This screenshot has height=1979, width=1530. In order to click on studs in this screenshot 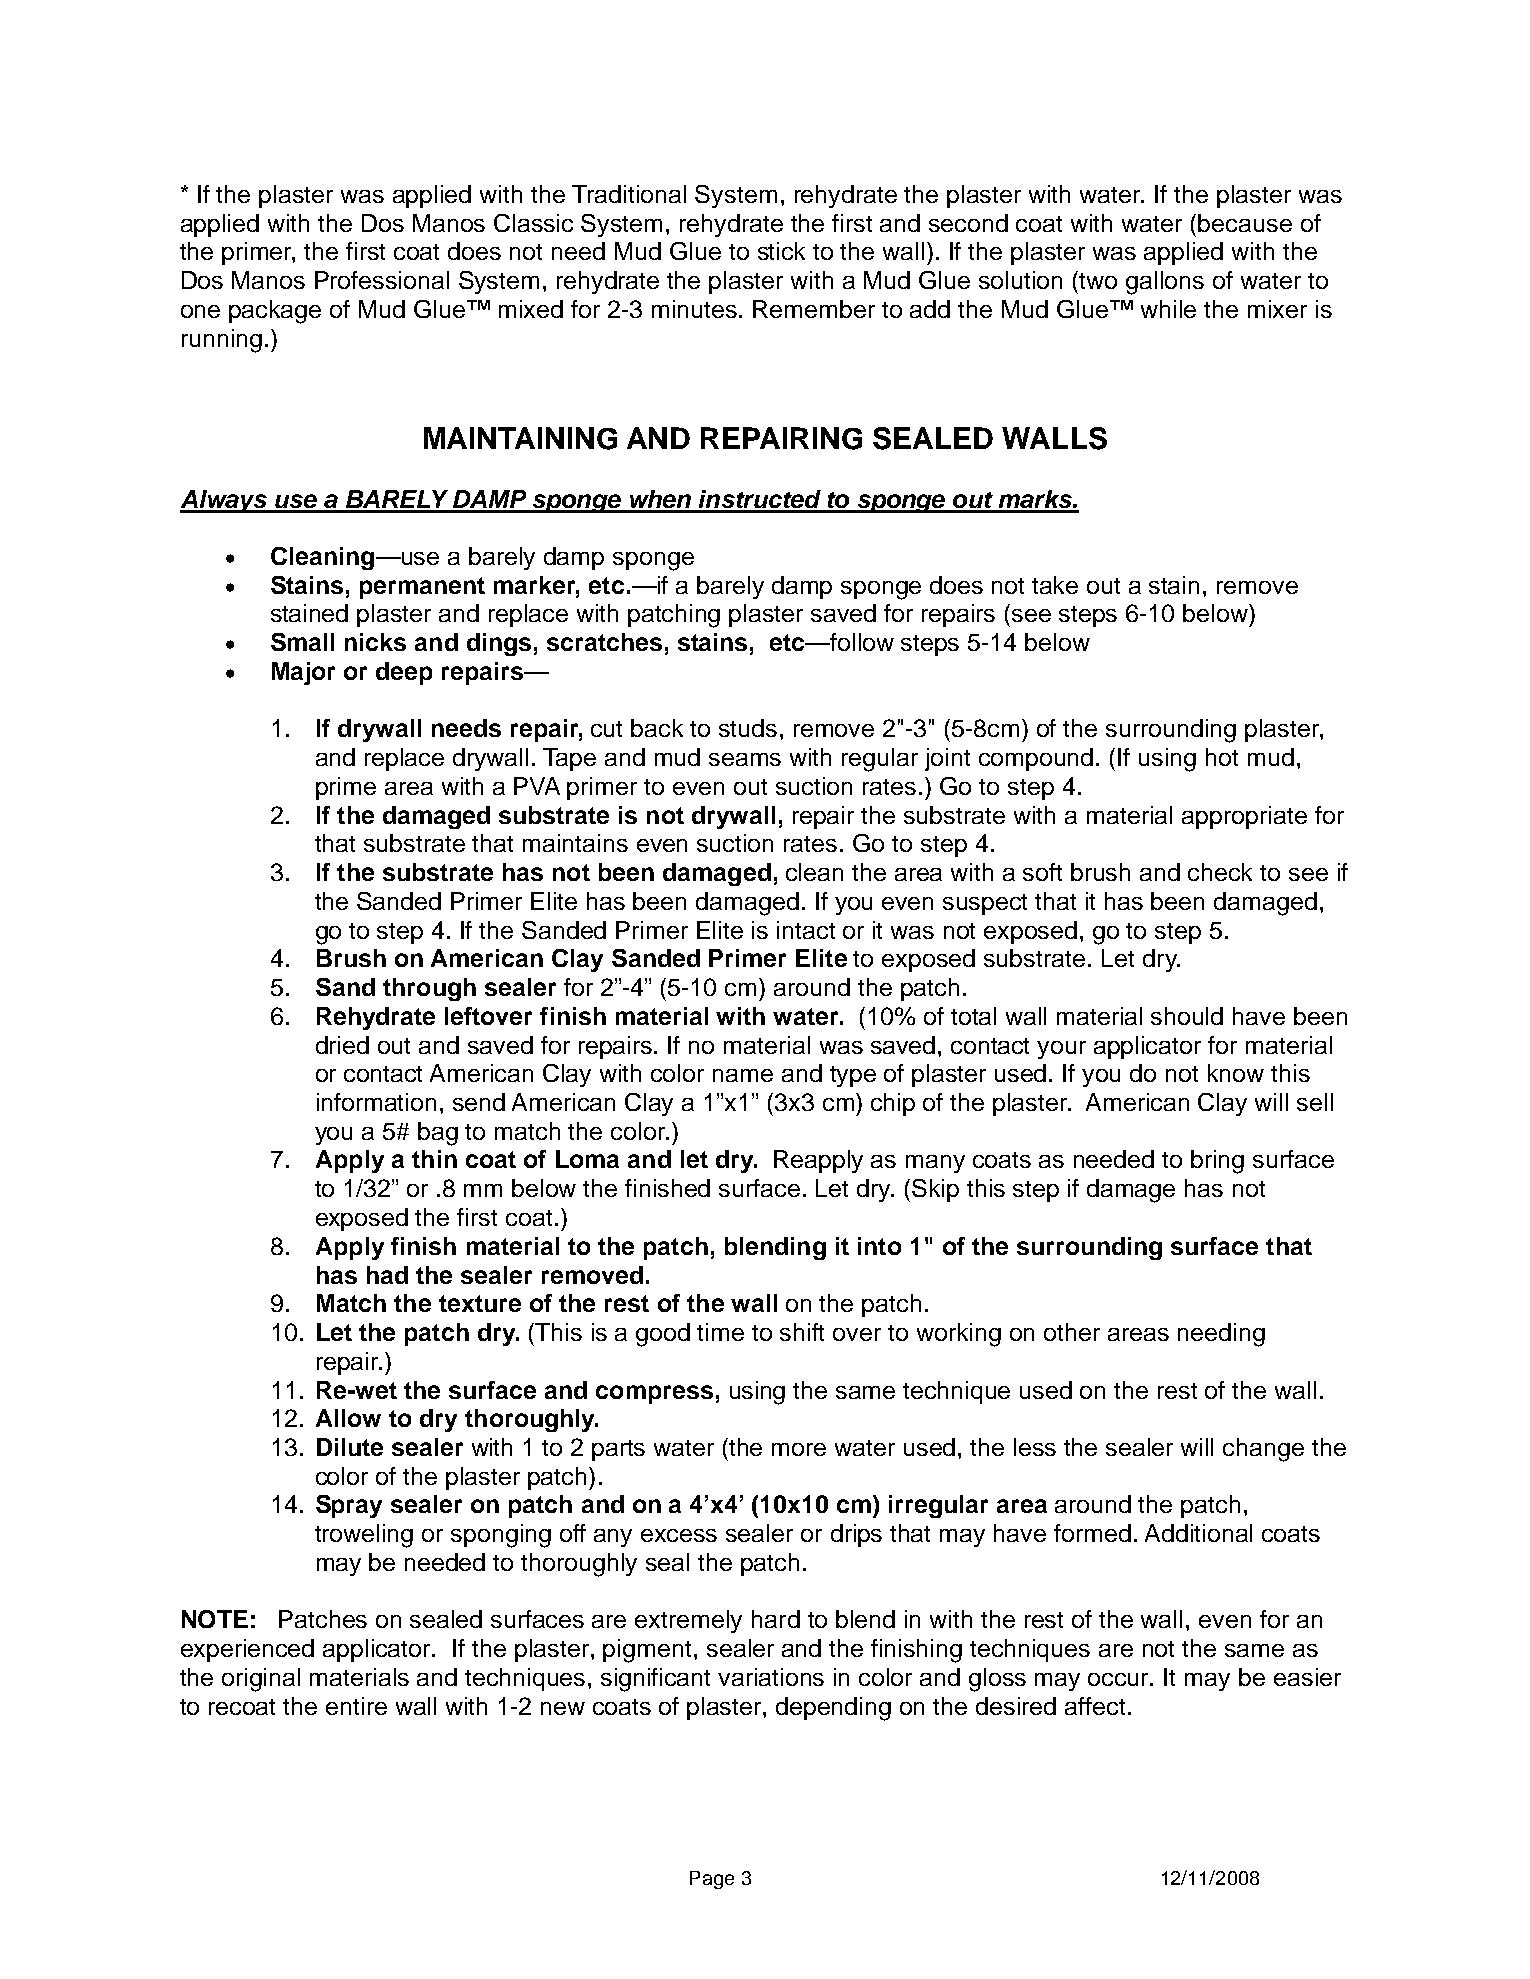, I will do `click(748, 728)`.
